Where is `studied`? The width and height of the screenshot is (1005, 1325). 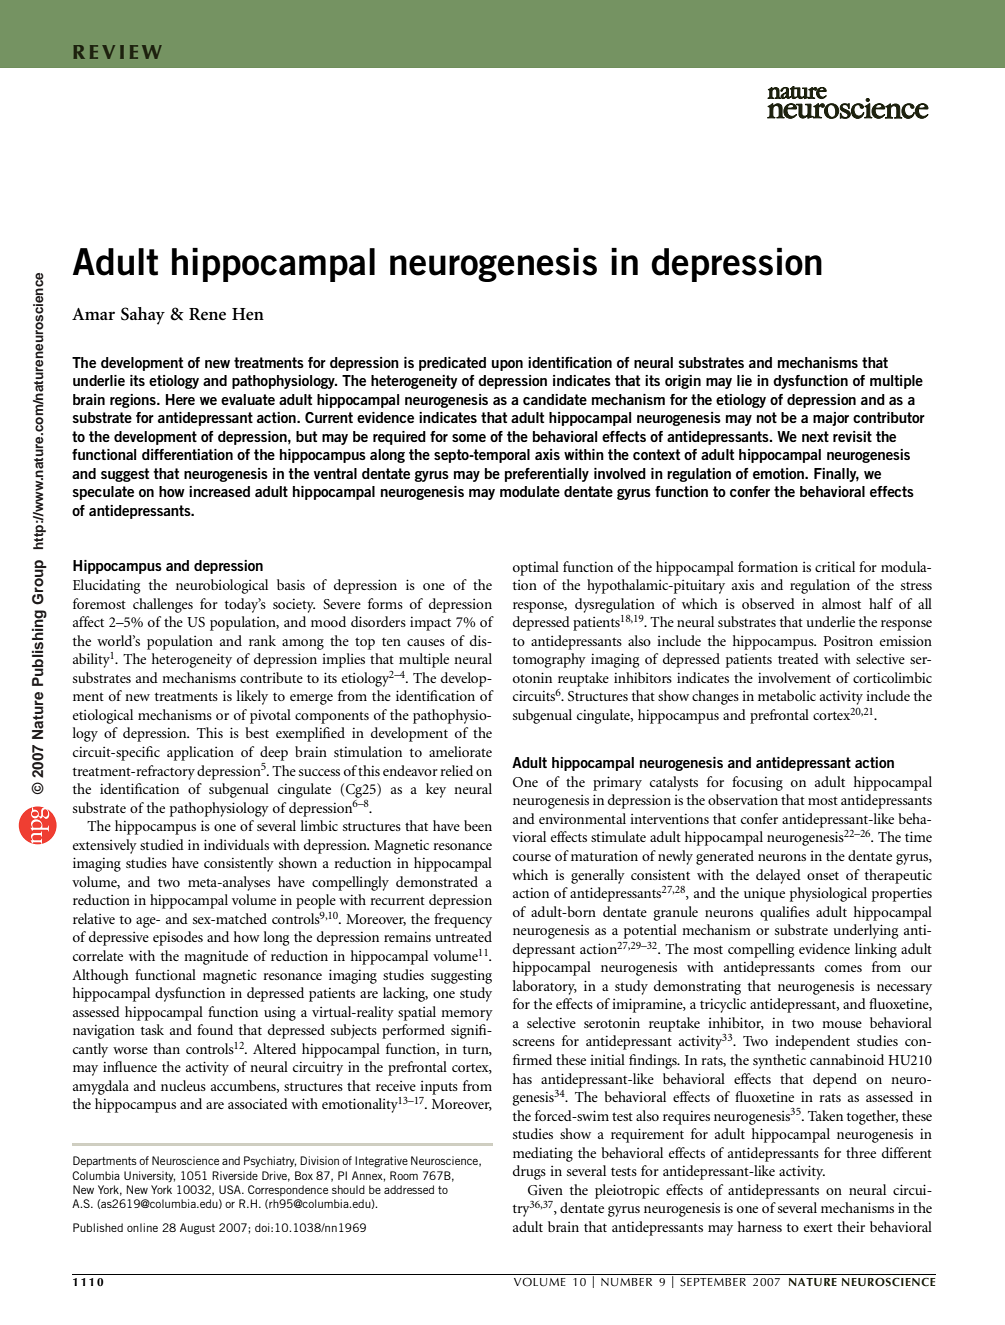 studied is located at coordinates (162, 844).
